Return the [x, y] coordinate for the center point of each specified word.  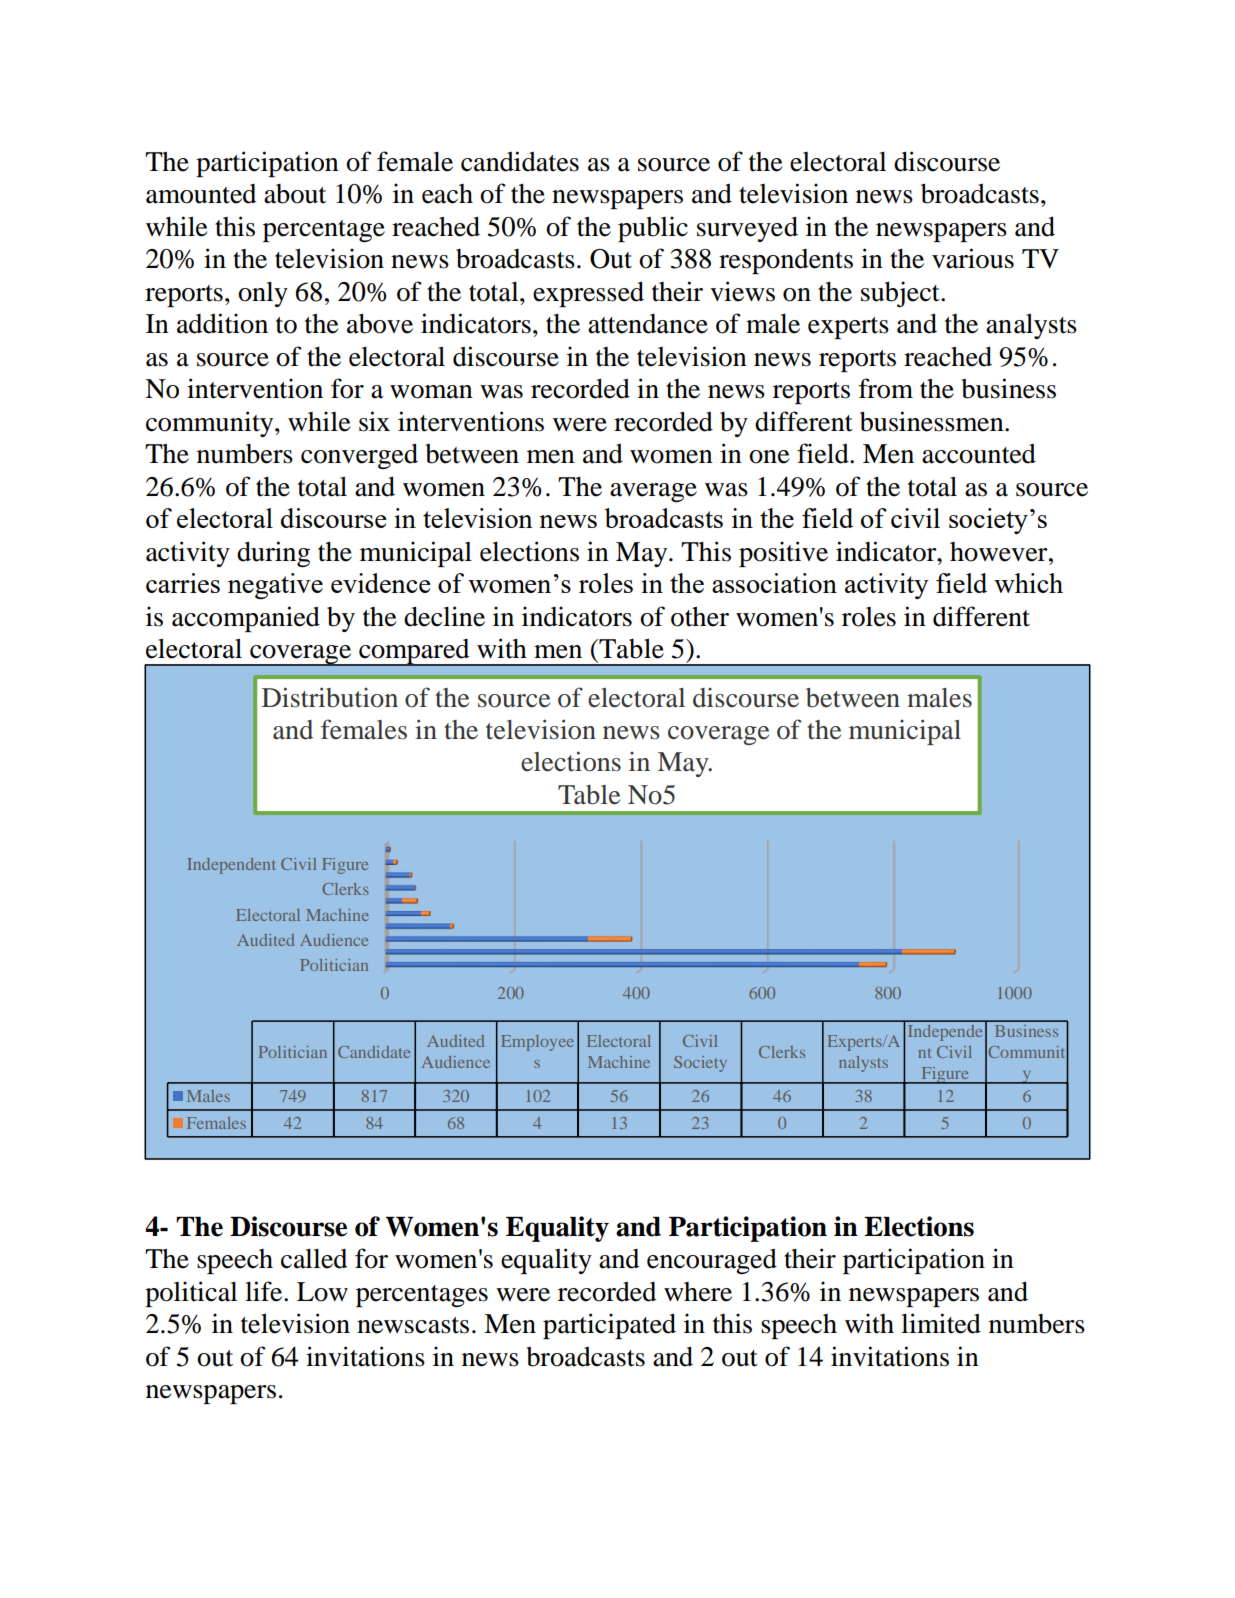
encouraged [712, 1261]
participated [609, 1326]
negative [275, 586]
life [265, 1291]
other [700, 616]
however [1000, 552]
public [653, 229]
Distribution [330, 697]
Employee [537, 1043]
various [973, 258]
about [295, 194]
